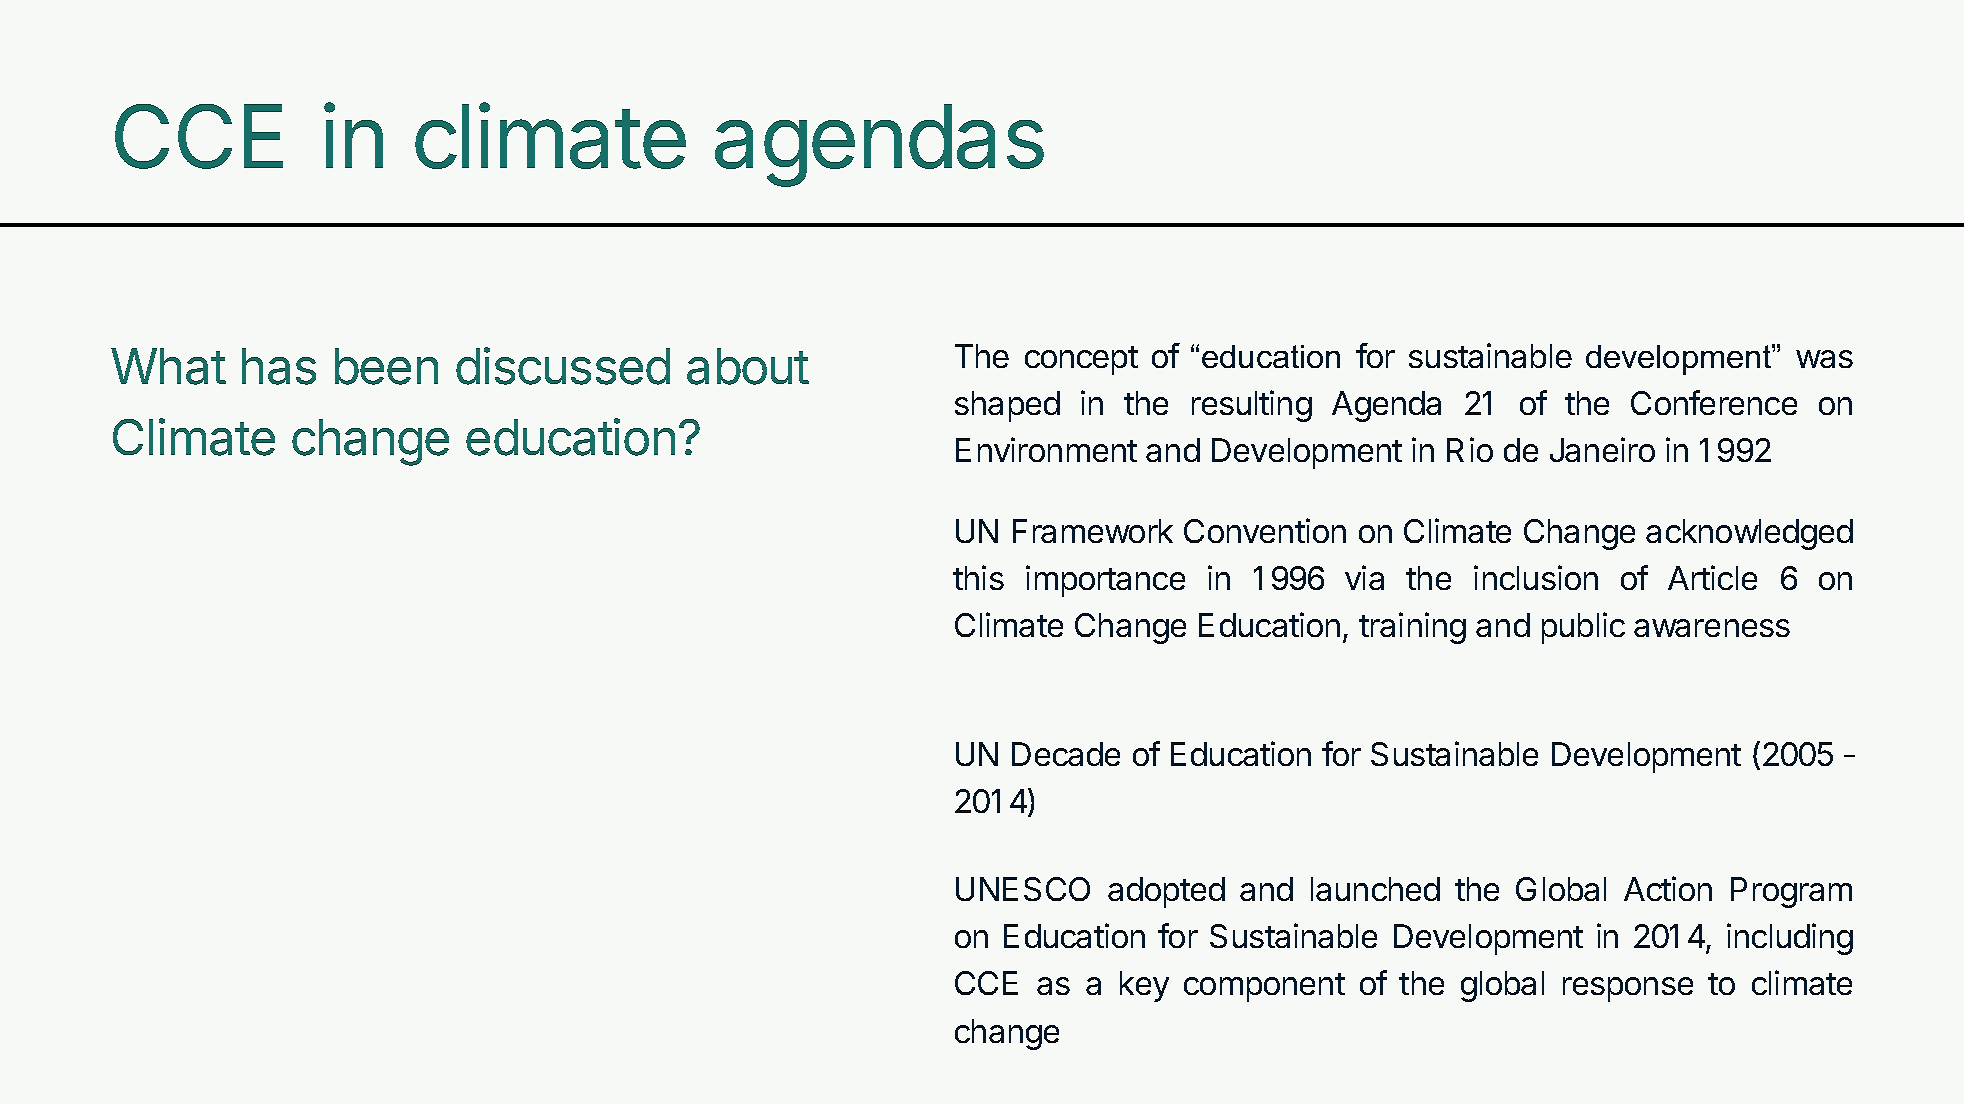 The width and height of the document is (1964, 1104). Describe the element at coordinates (1583, 628) in the document. I see `public` at that location.
